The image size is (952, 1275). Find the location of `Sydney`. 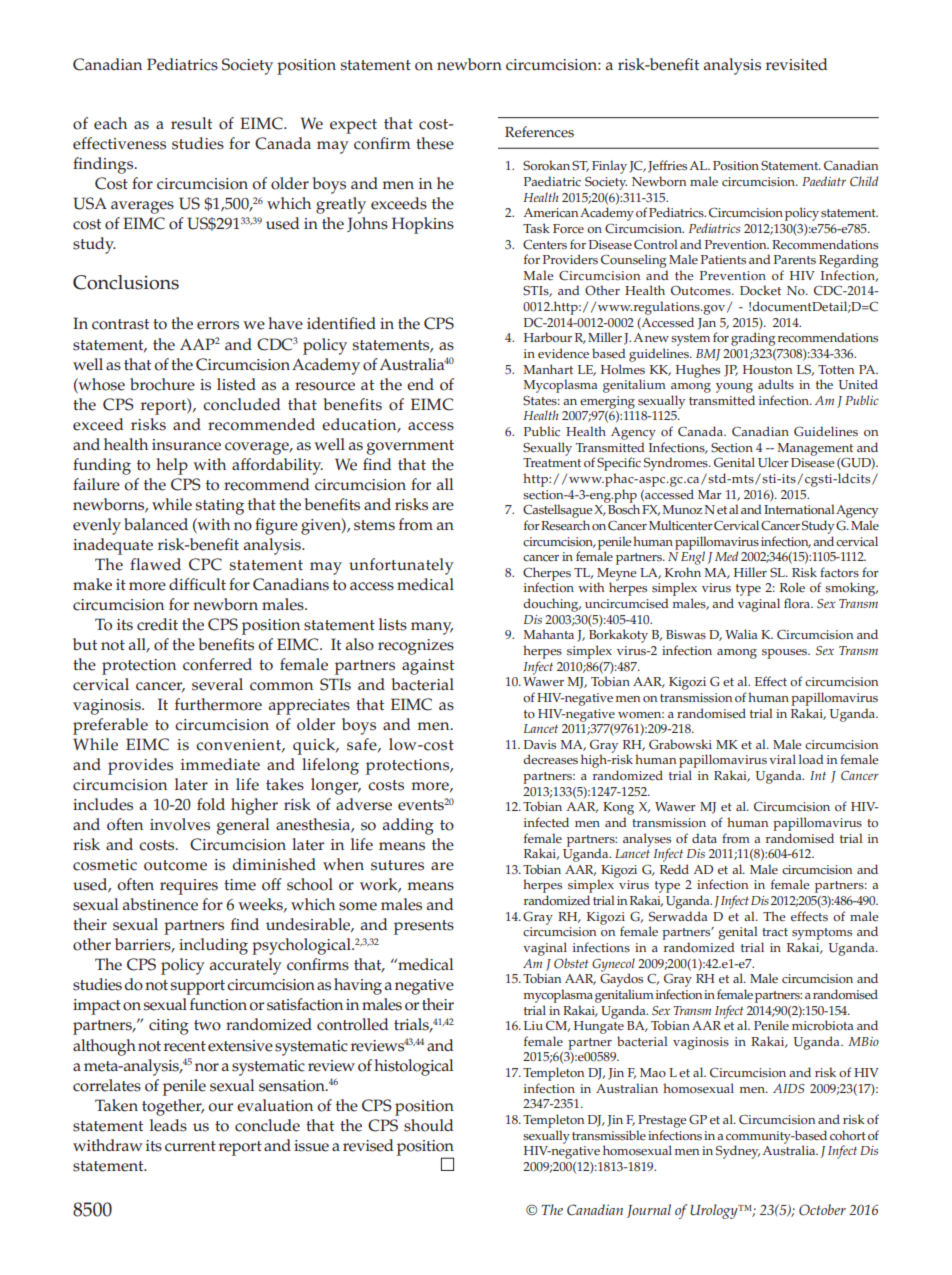

Sydney is located at coordinates (738, 1152).
